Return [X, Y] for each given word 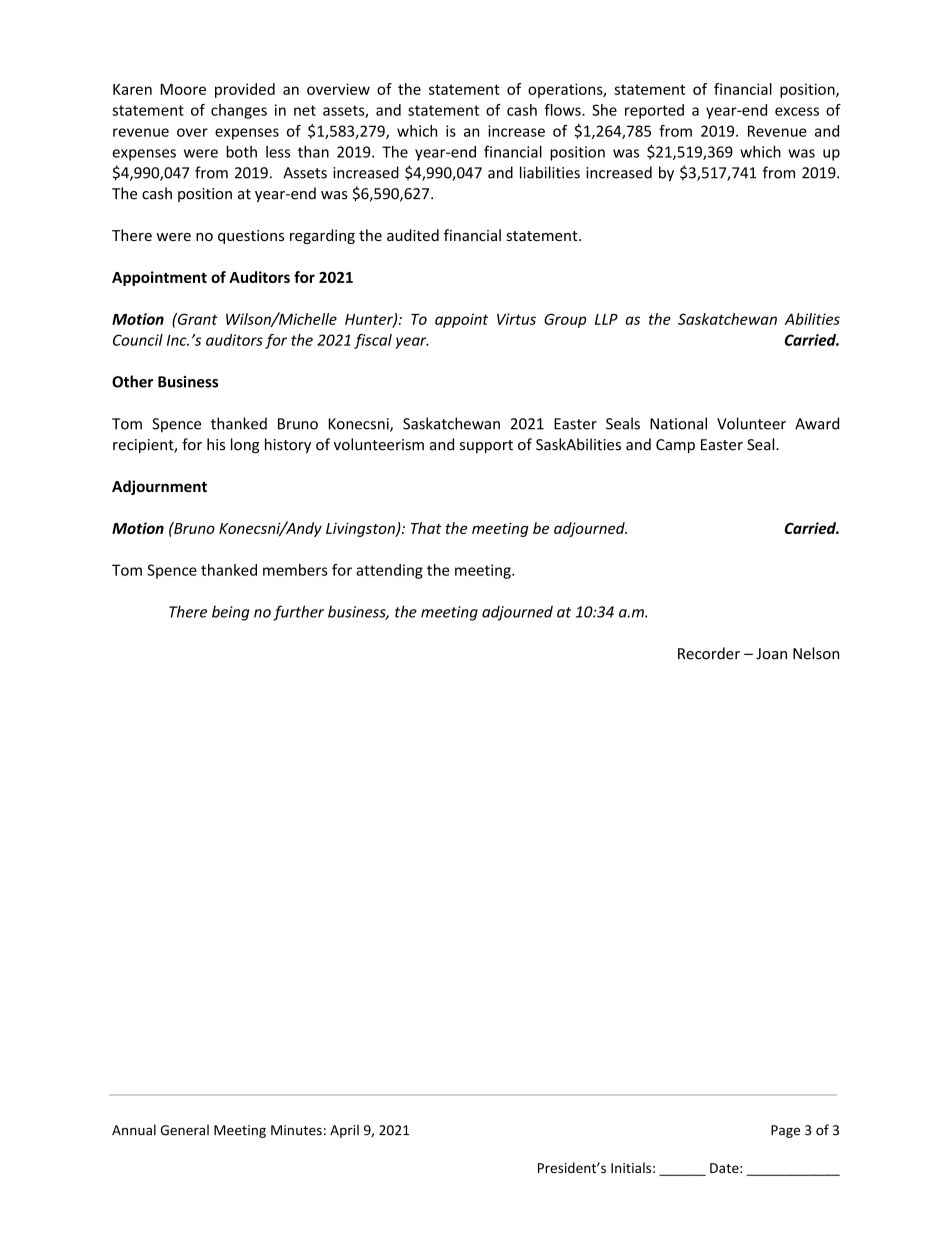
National [678, 423]
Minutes [296, 1130]
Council [138, 340]
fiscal [373, 341]
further [298, 613]
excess [797, 111]
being [230, 613]
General [185, 1130]
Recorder [709, 653]
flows [563, 110]
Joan [771, 654]
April [344, 1131]
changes [239, 111]
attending [389, 571]
